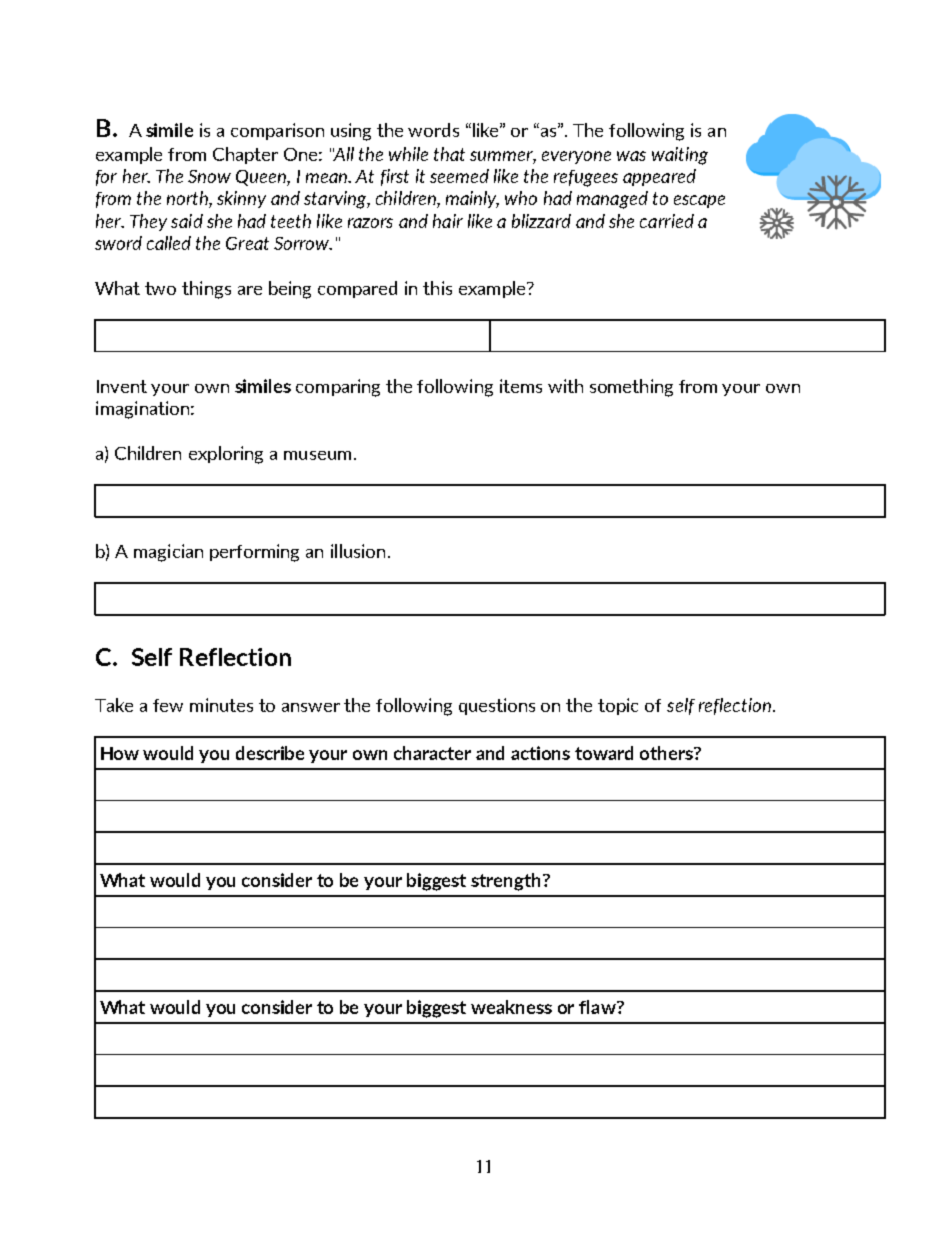 This screenshot has width=952, height=1233. What do you see at coordinates (120, 753) in the screenshot?
I see `How` at bounding box center [120, 753].
